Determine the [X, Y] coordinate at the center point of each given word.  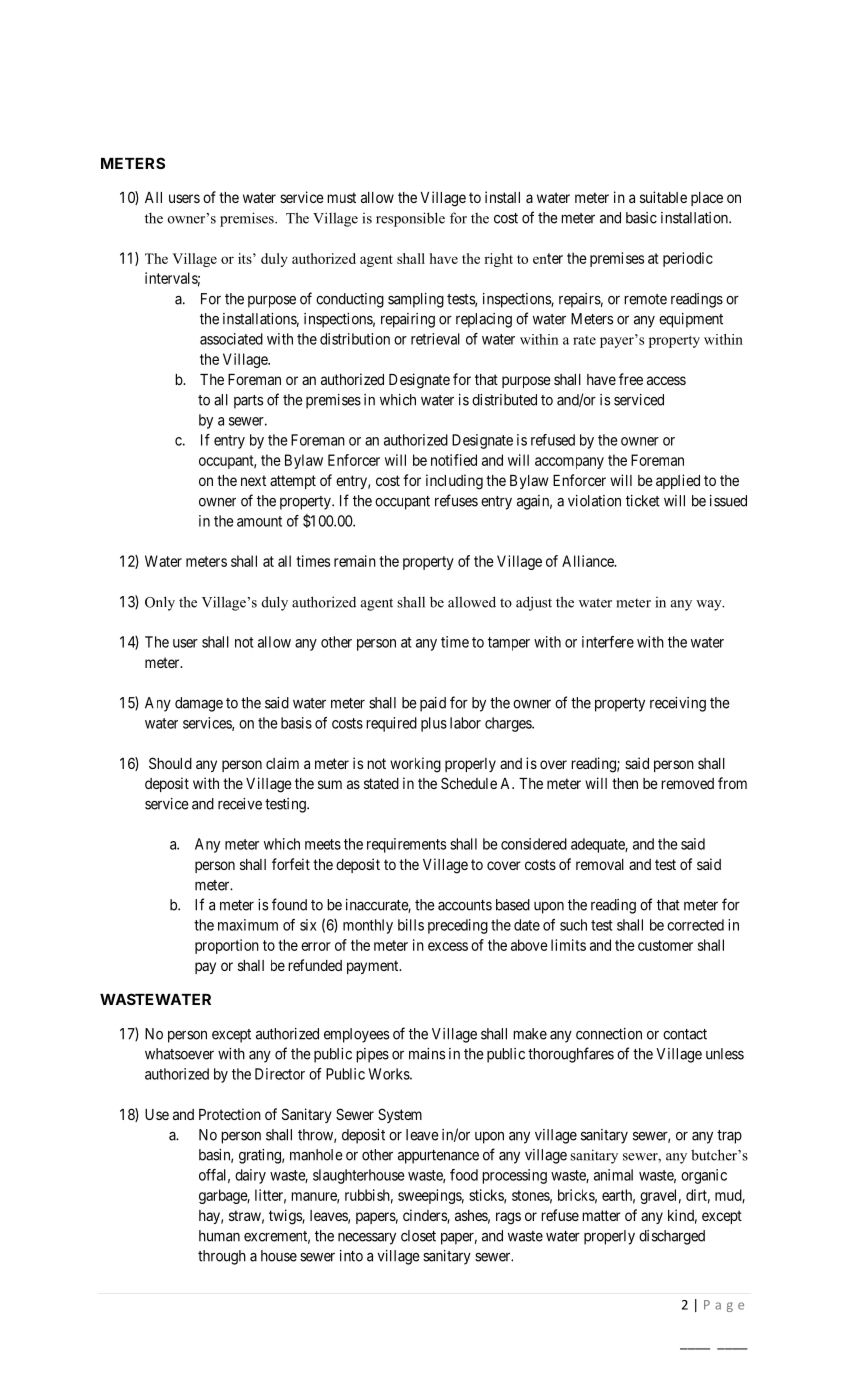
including [454, 482]
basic [641, 218]
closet [418, 1236]
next [253, 480]
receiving [678, 704]
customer [665, 945]
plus [434, 724]
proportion [227, 946]
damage [199, 704]
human [219, 1236]
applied [678, 481]
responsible [410, 219]
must [341, 197]
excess [448, 946]
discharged [672, 1237]
